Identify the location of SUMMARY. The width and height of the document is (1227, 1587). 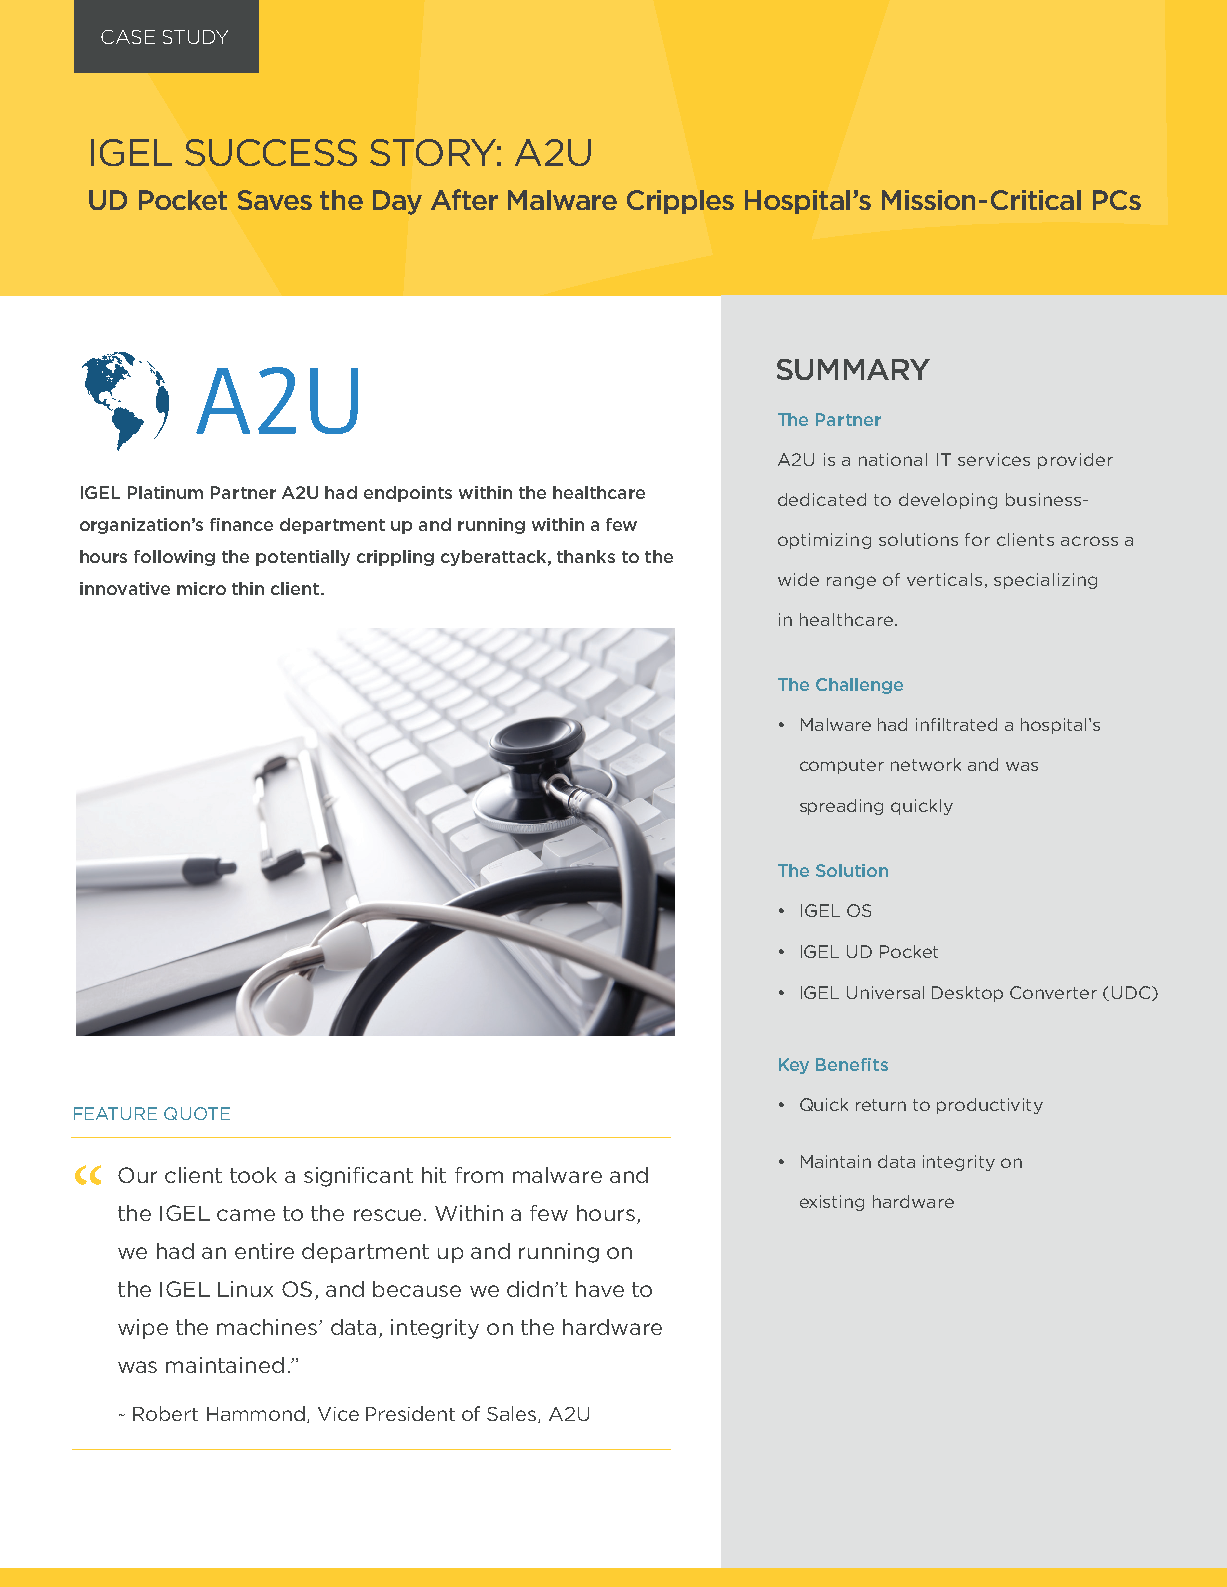
(853, 369).
